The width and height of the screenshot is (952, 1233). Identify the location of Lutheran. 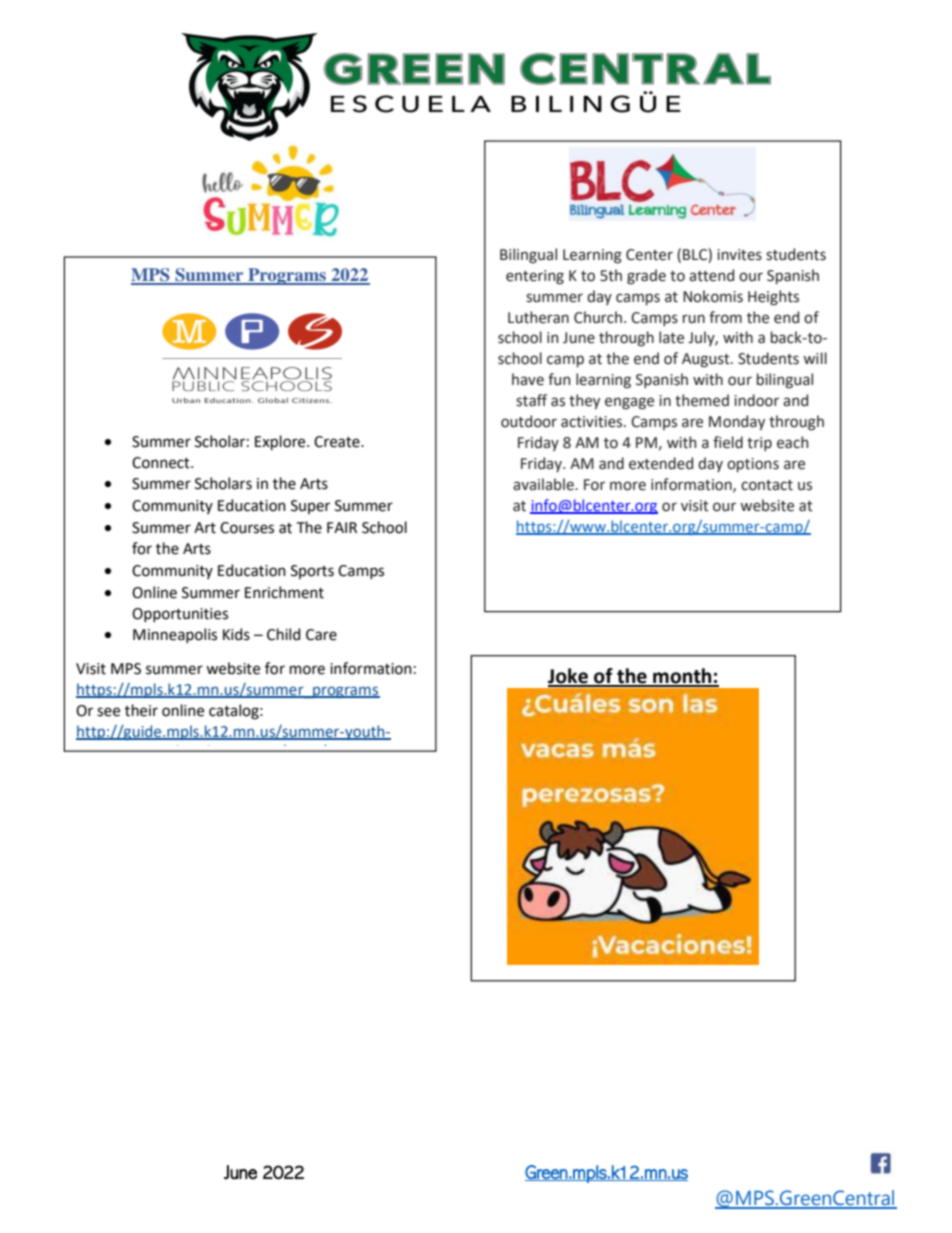
(538, 317).
